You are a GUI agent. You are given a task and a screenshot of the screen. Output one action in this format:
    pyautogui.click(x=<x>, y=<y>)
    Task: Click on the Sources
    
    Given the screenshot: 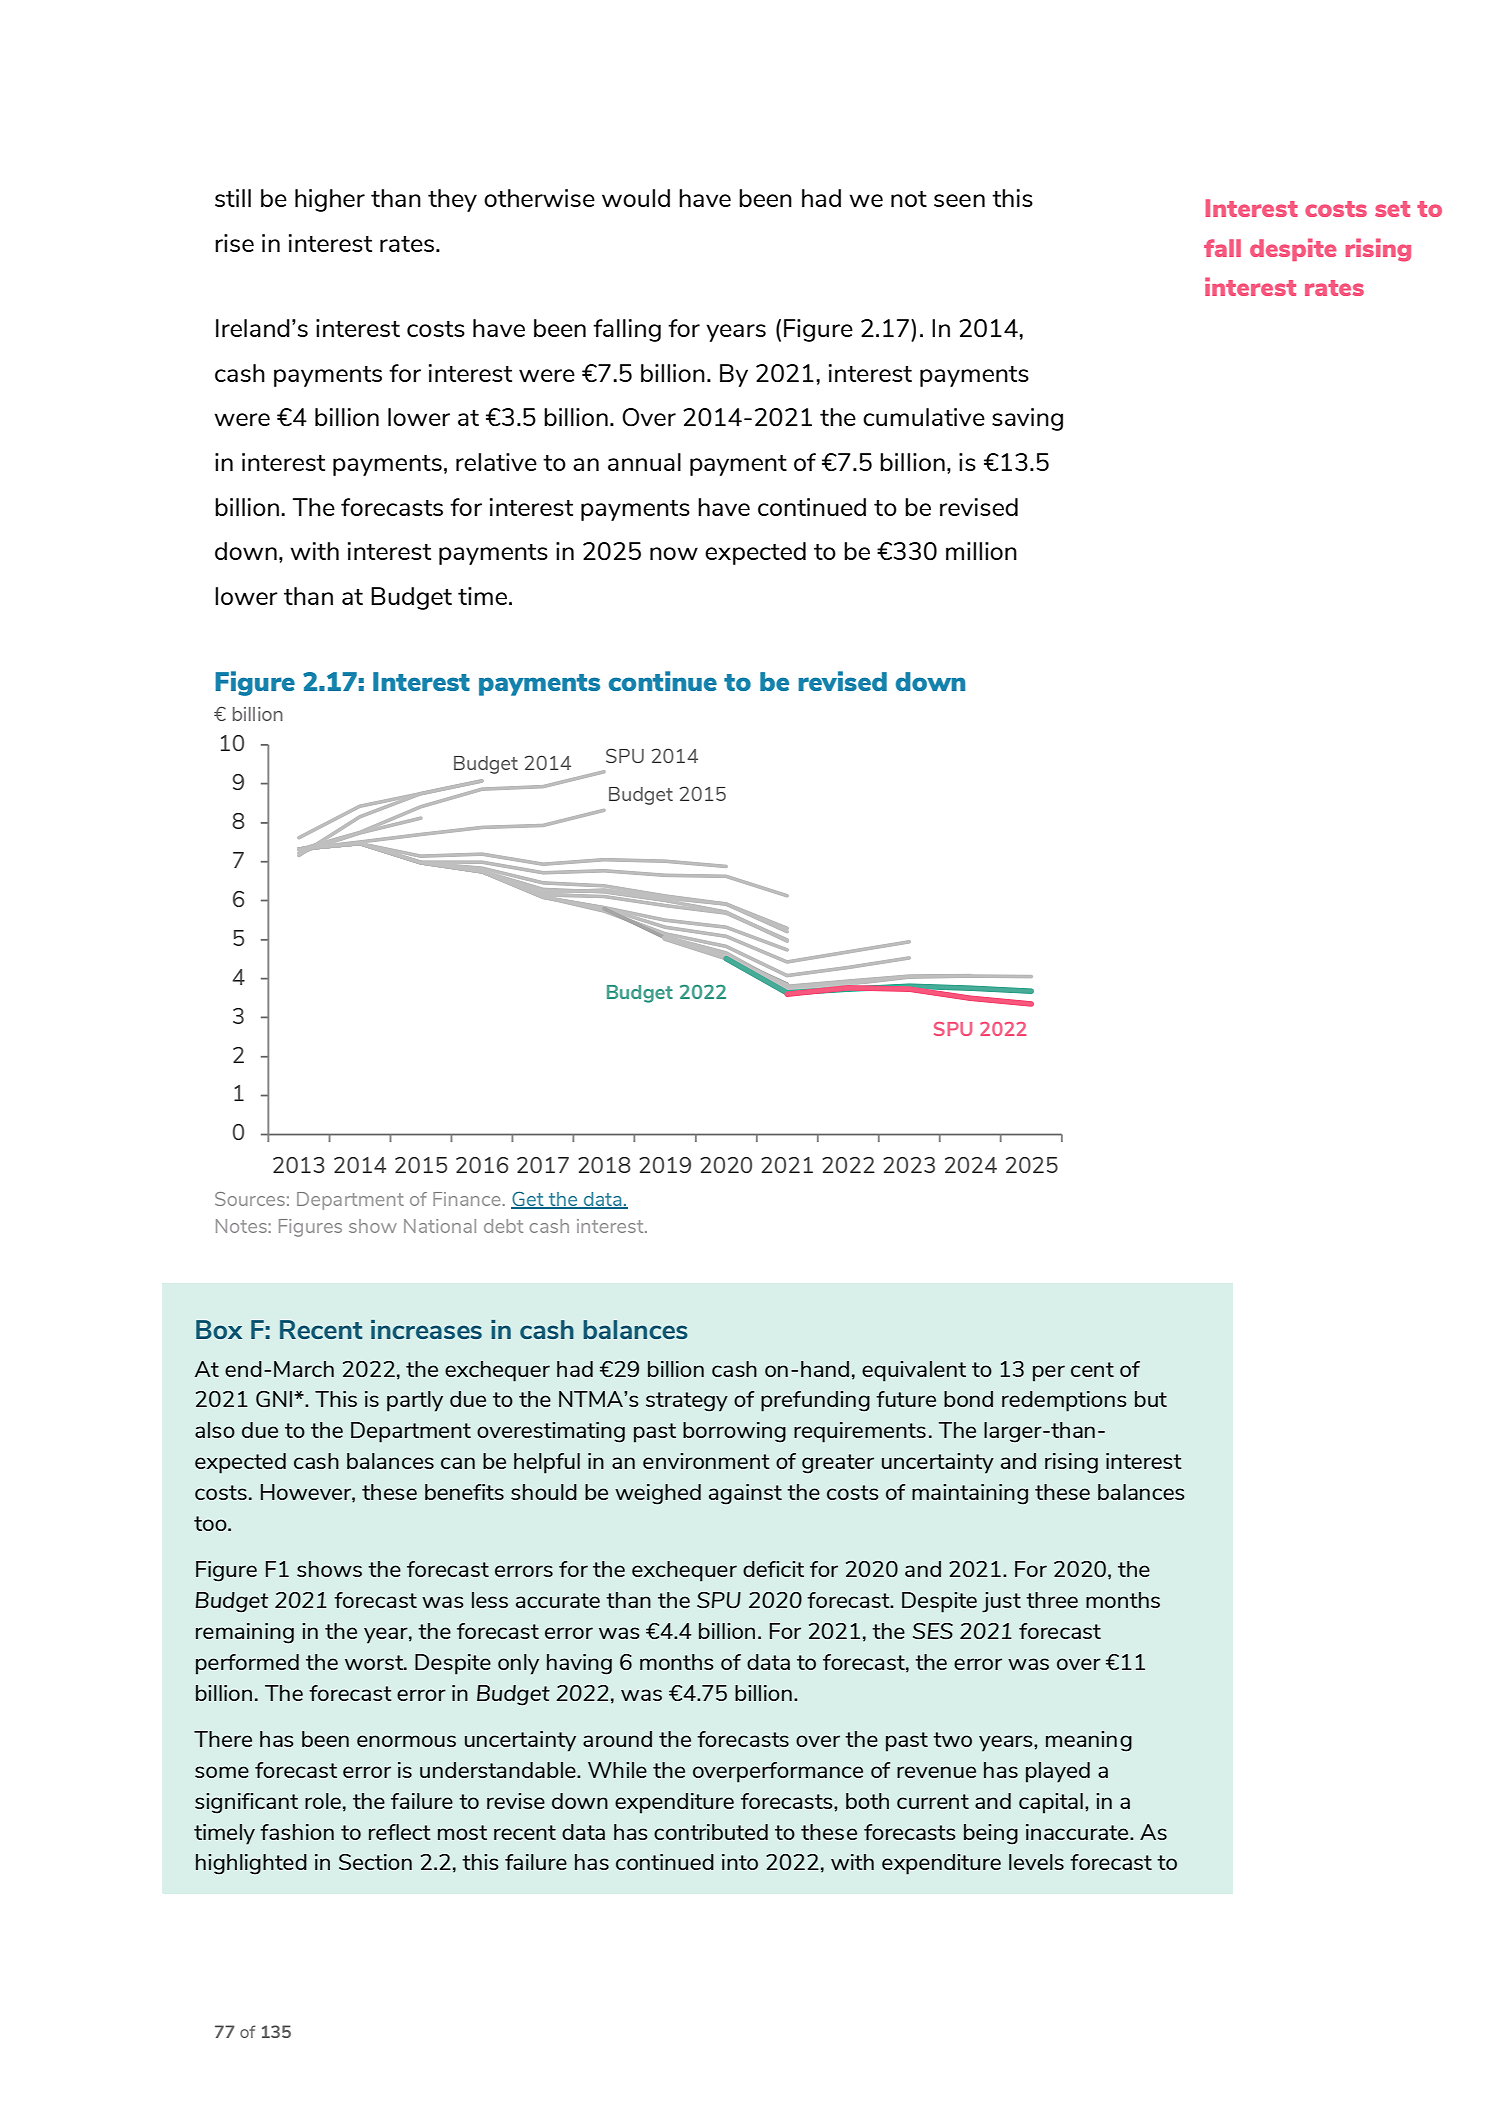 What is the action you would take?
    pyautogui.click(x=250, y=1199)
